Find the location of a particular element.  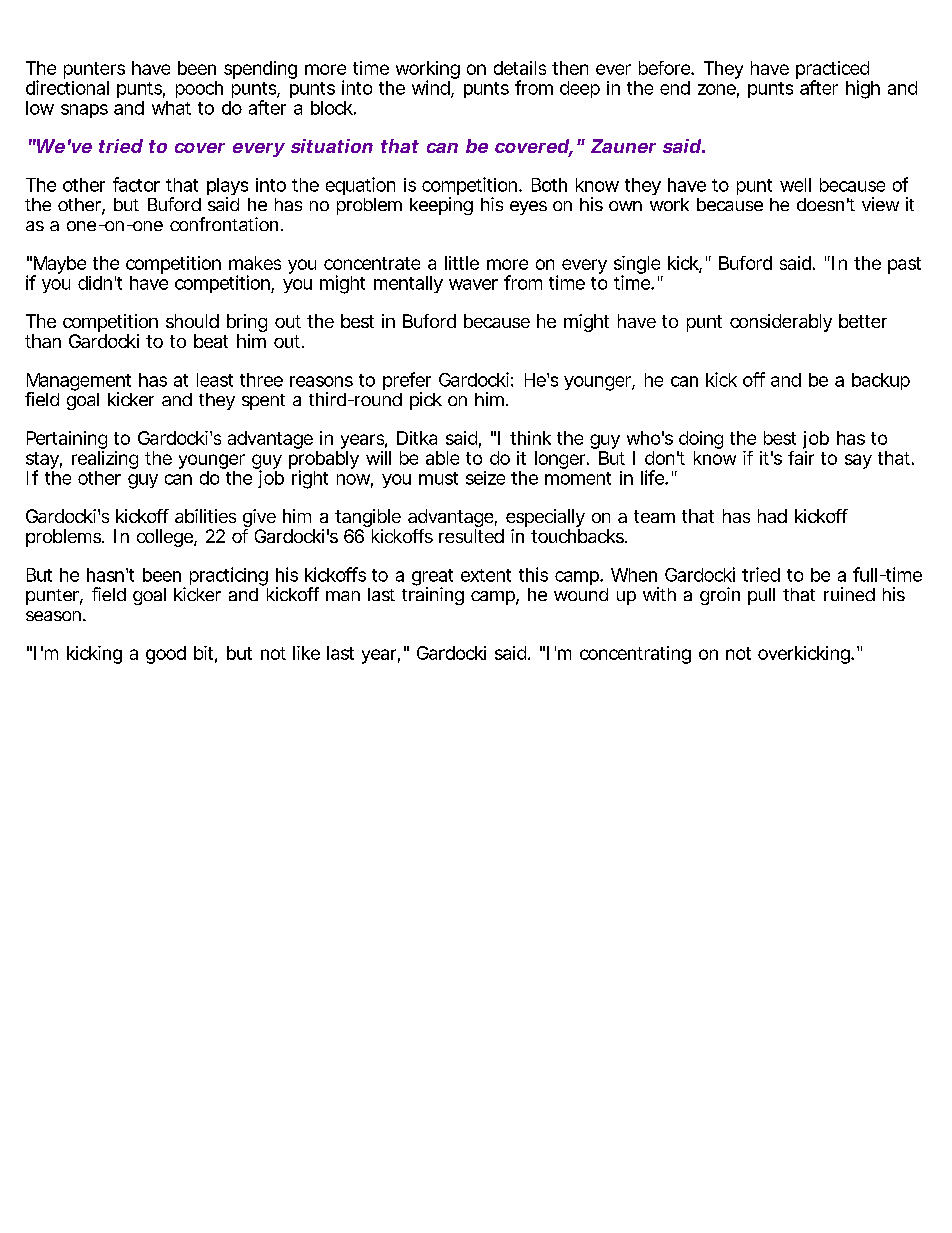

pooch is located at coordinates (199, 89).
